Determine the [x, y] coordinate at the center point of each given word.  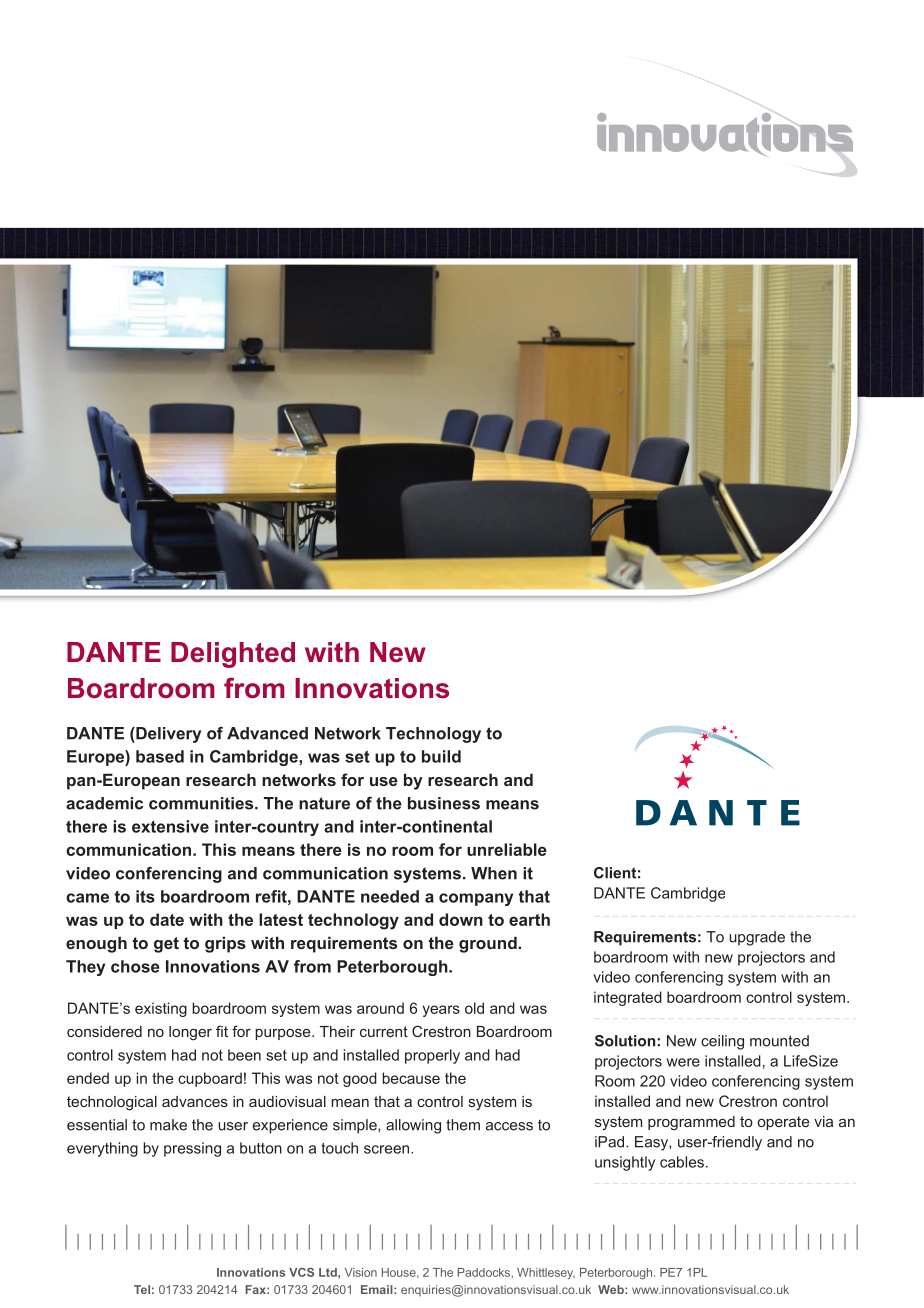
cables [682, 1162]
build [441, 756]
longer [190, 1033]
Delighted [233, 655]
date [167, 919]
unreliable [507, 849]
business [444, 803]
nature [324, 803]
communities [202, 803]
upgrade [757, 938]
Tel [142, 1289]
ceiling [722, 1042]
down [461, 919]
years [441, 1011]
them [463, 1125]
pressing [192, 1149]
